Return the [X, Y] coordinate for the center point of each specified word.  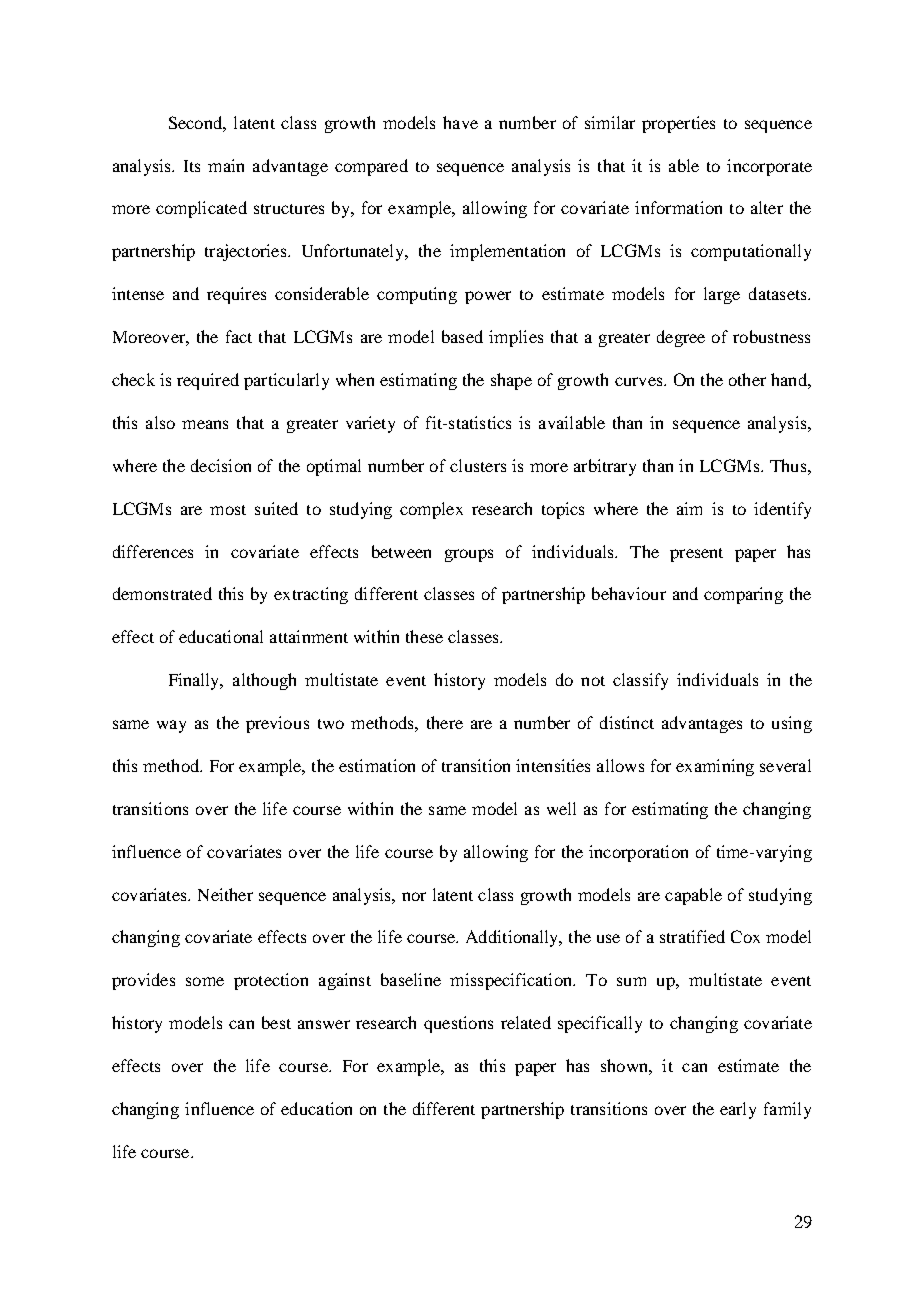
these [424, 636]
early [738, 1110]
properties [678, 124]
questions [458, 1024]
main [226, 165]
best [276, 1022]
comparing [743, 595]
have [460, 122]
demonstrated [162, 593]
